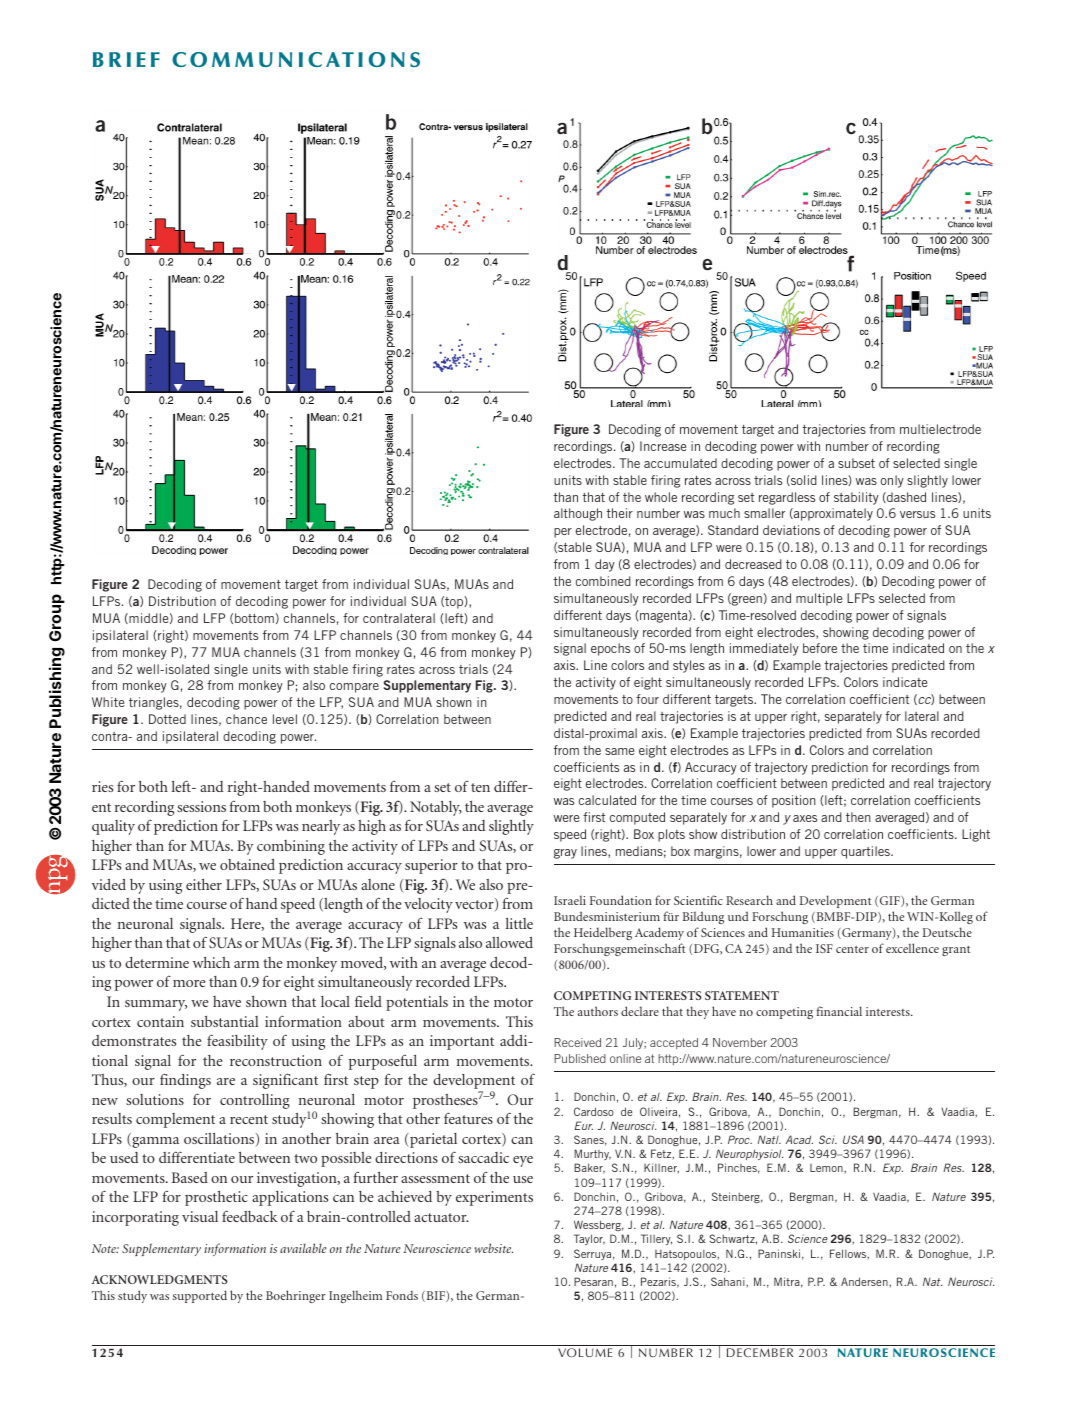  Describe the element at coordinates (246, 719) in the page. I see `chance` at that location.
